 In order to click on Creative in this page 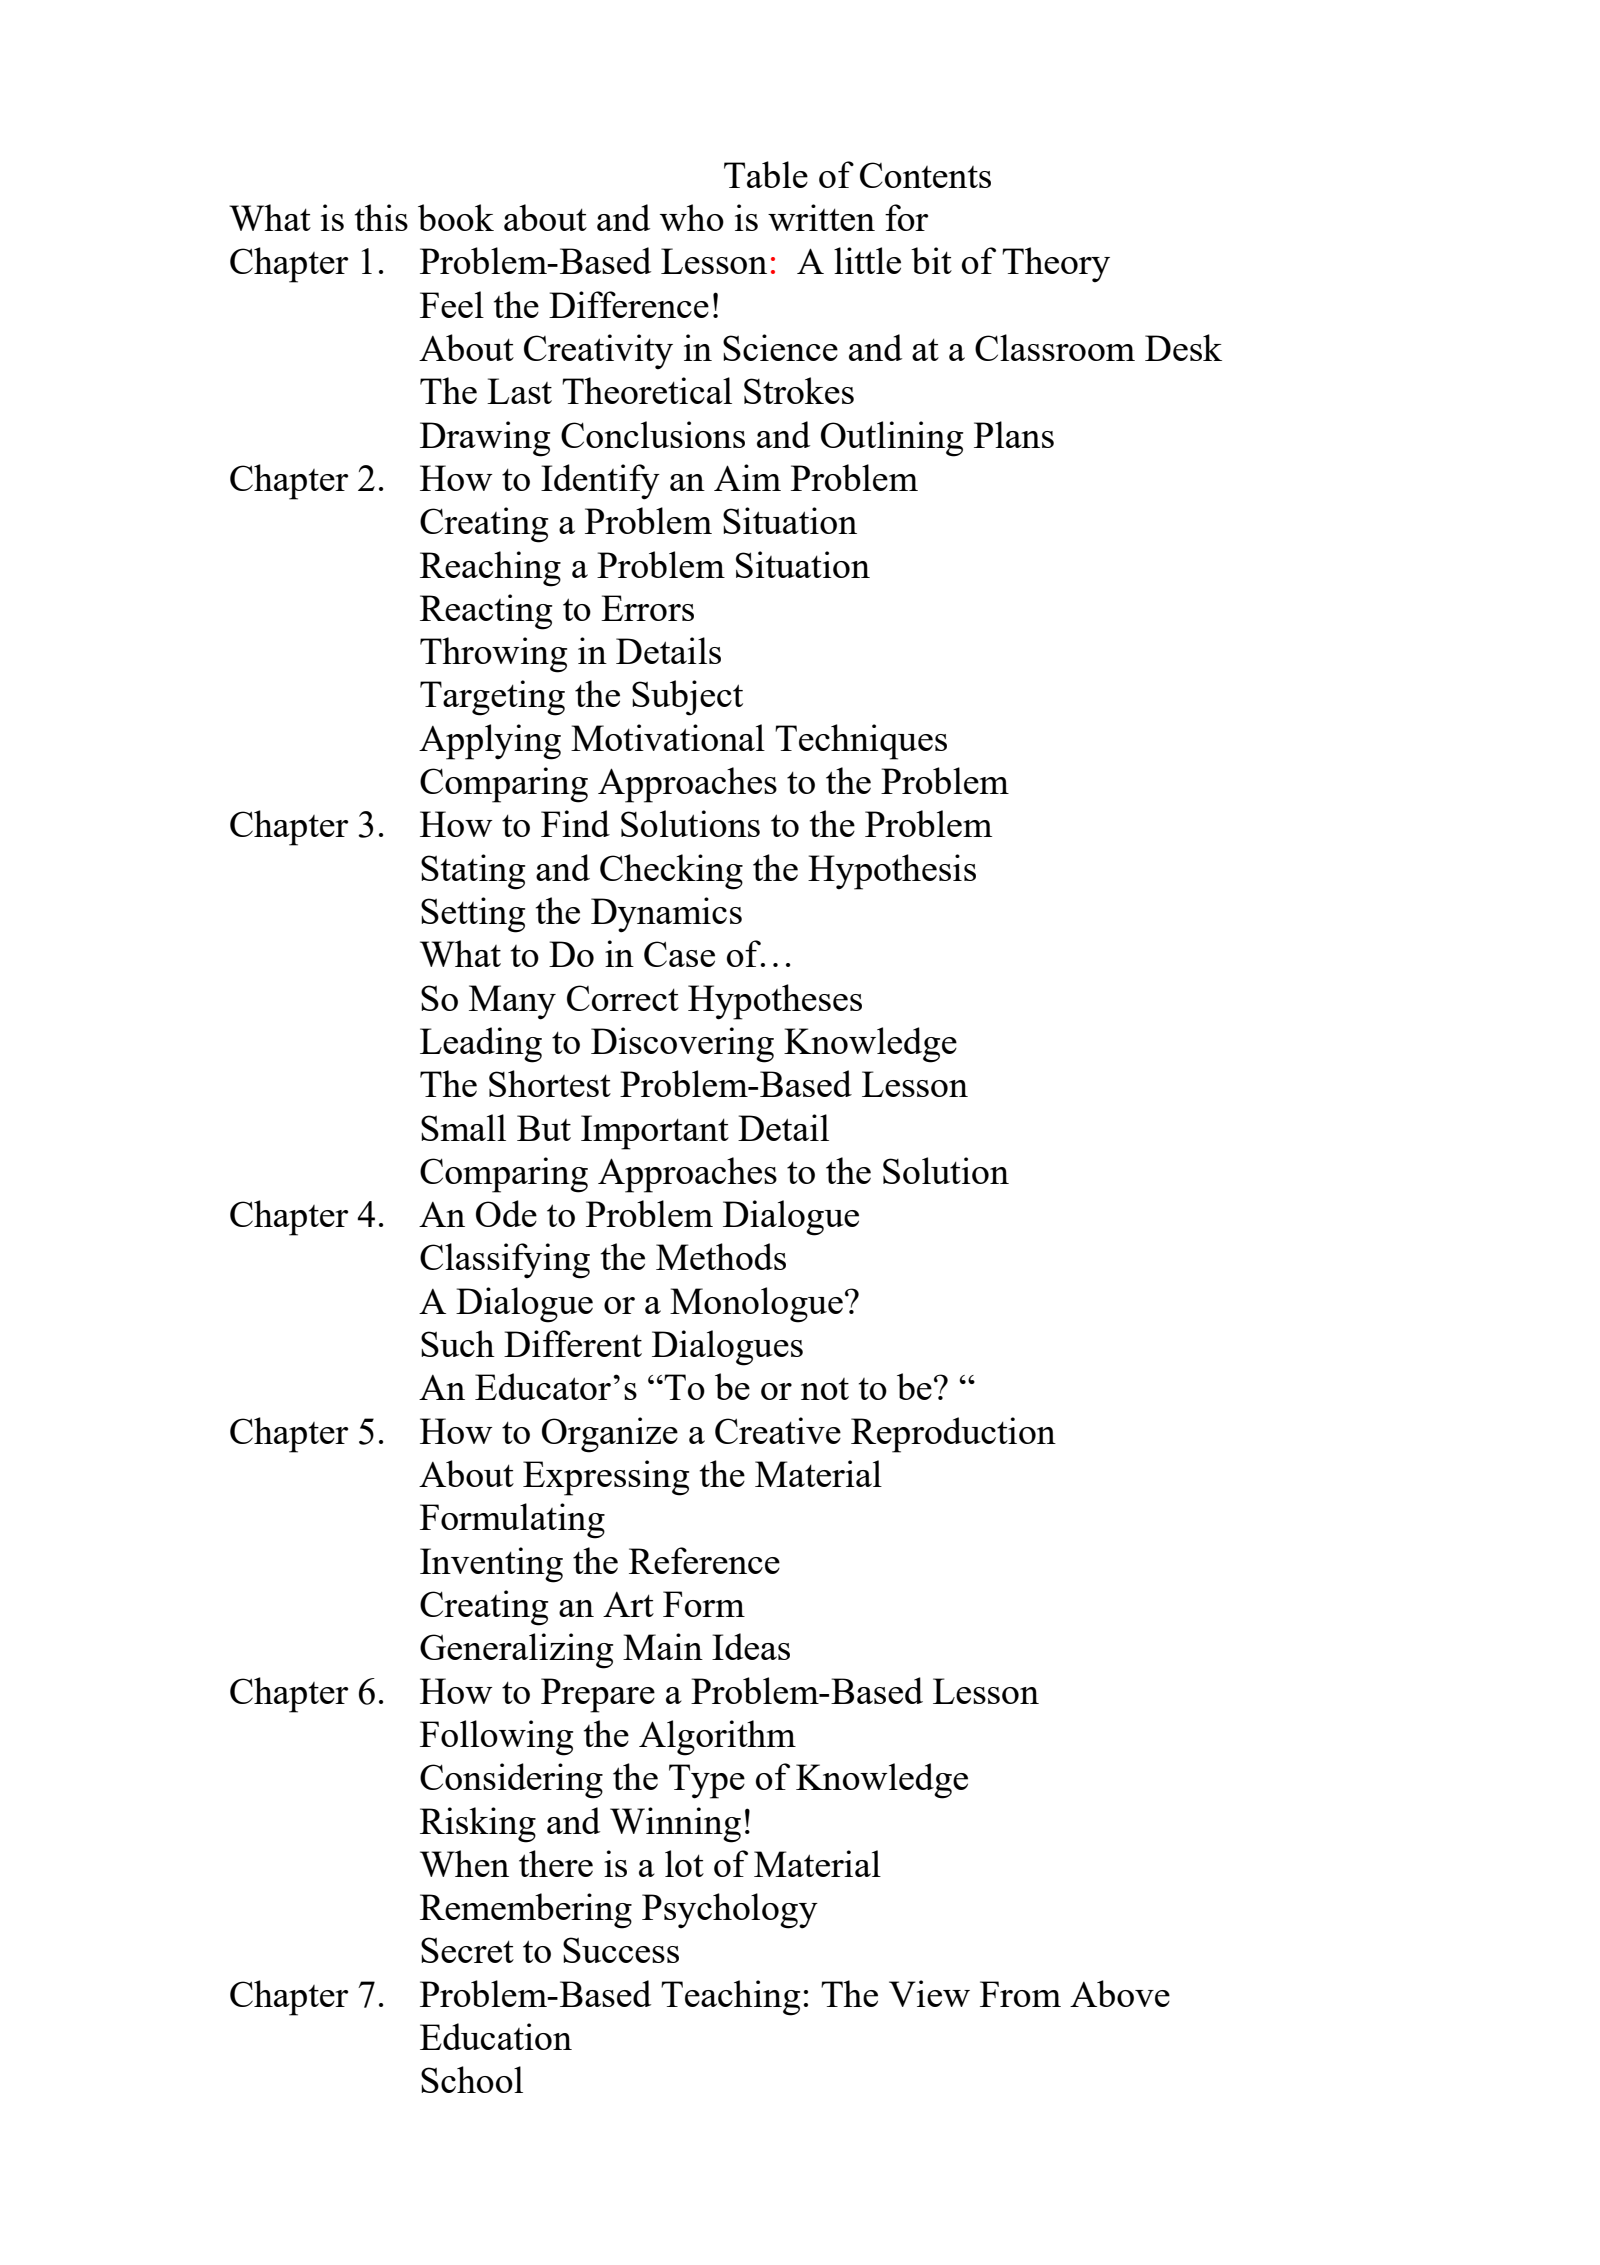, I will do `click(778, 1430)`.
